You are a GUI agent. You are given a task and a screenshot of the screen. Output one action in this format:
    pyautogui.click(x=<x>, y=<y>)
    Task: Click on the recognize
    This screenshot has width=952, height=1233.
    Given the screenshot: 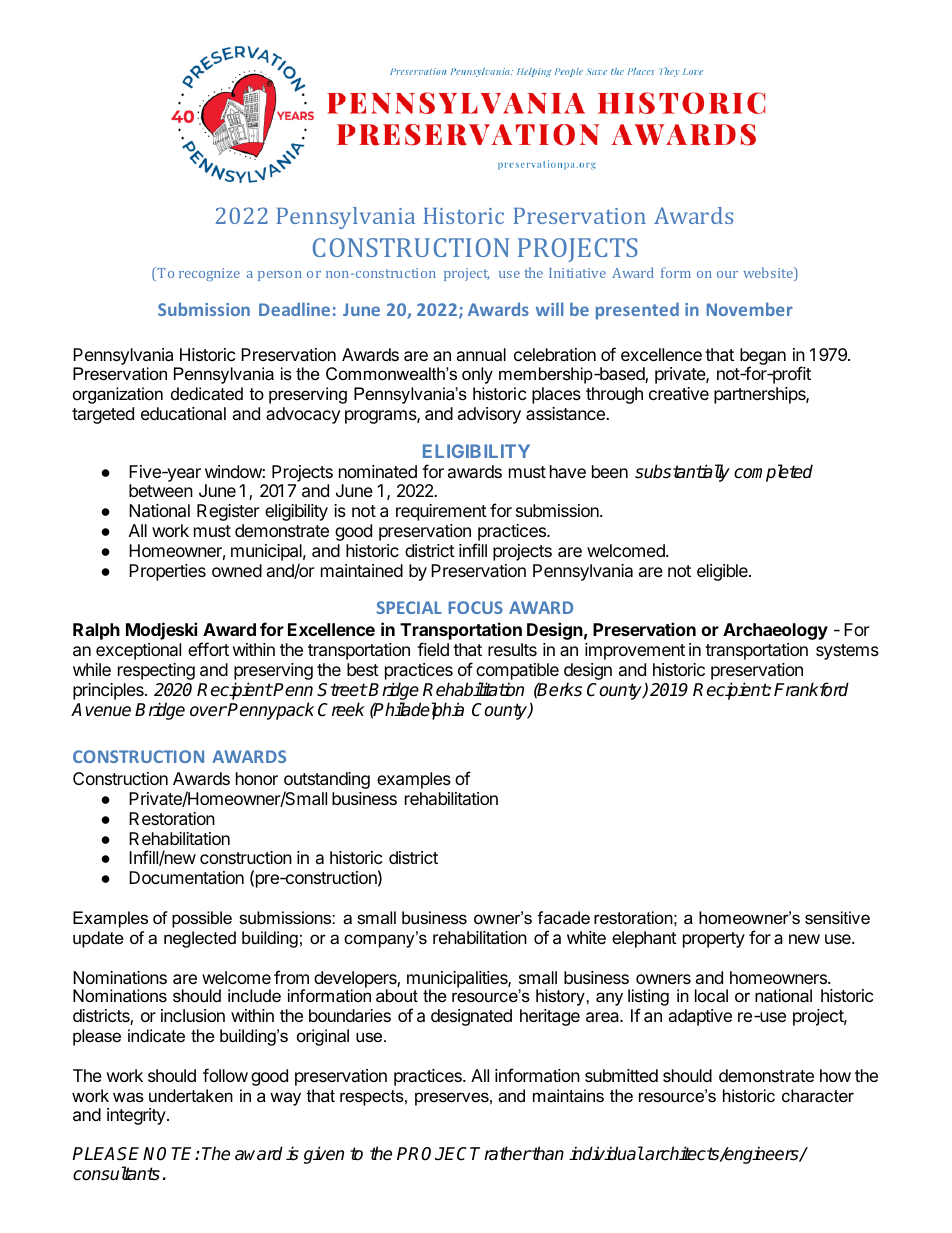 What is the action you would take?
    pyautogui.click(x=209, y=274)
